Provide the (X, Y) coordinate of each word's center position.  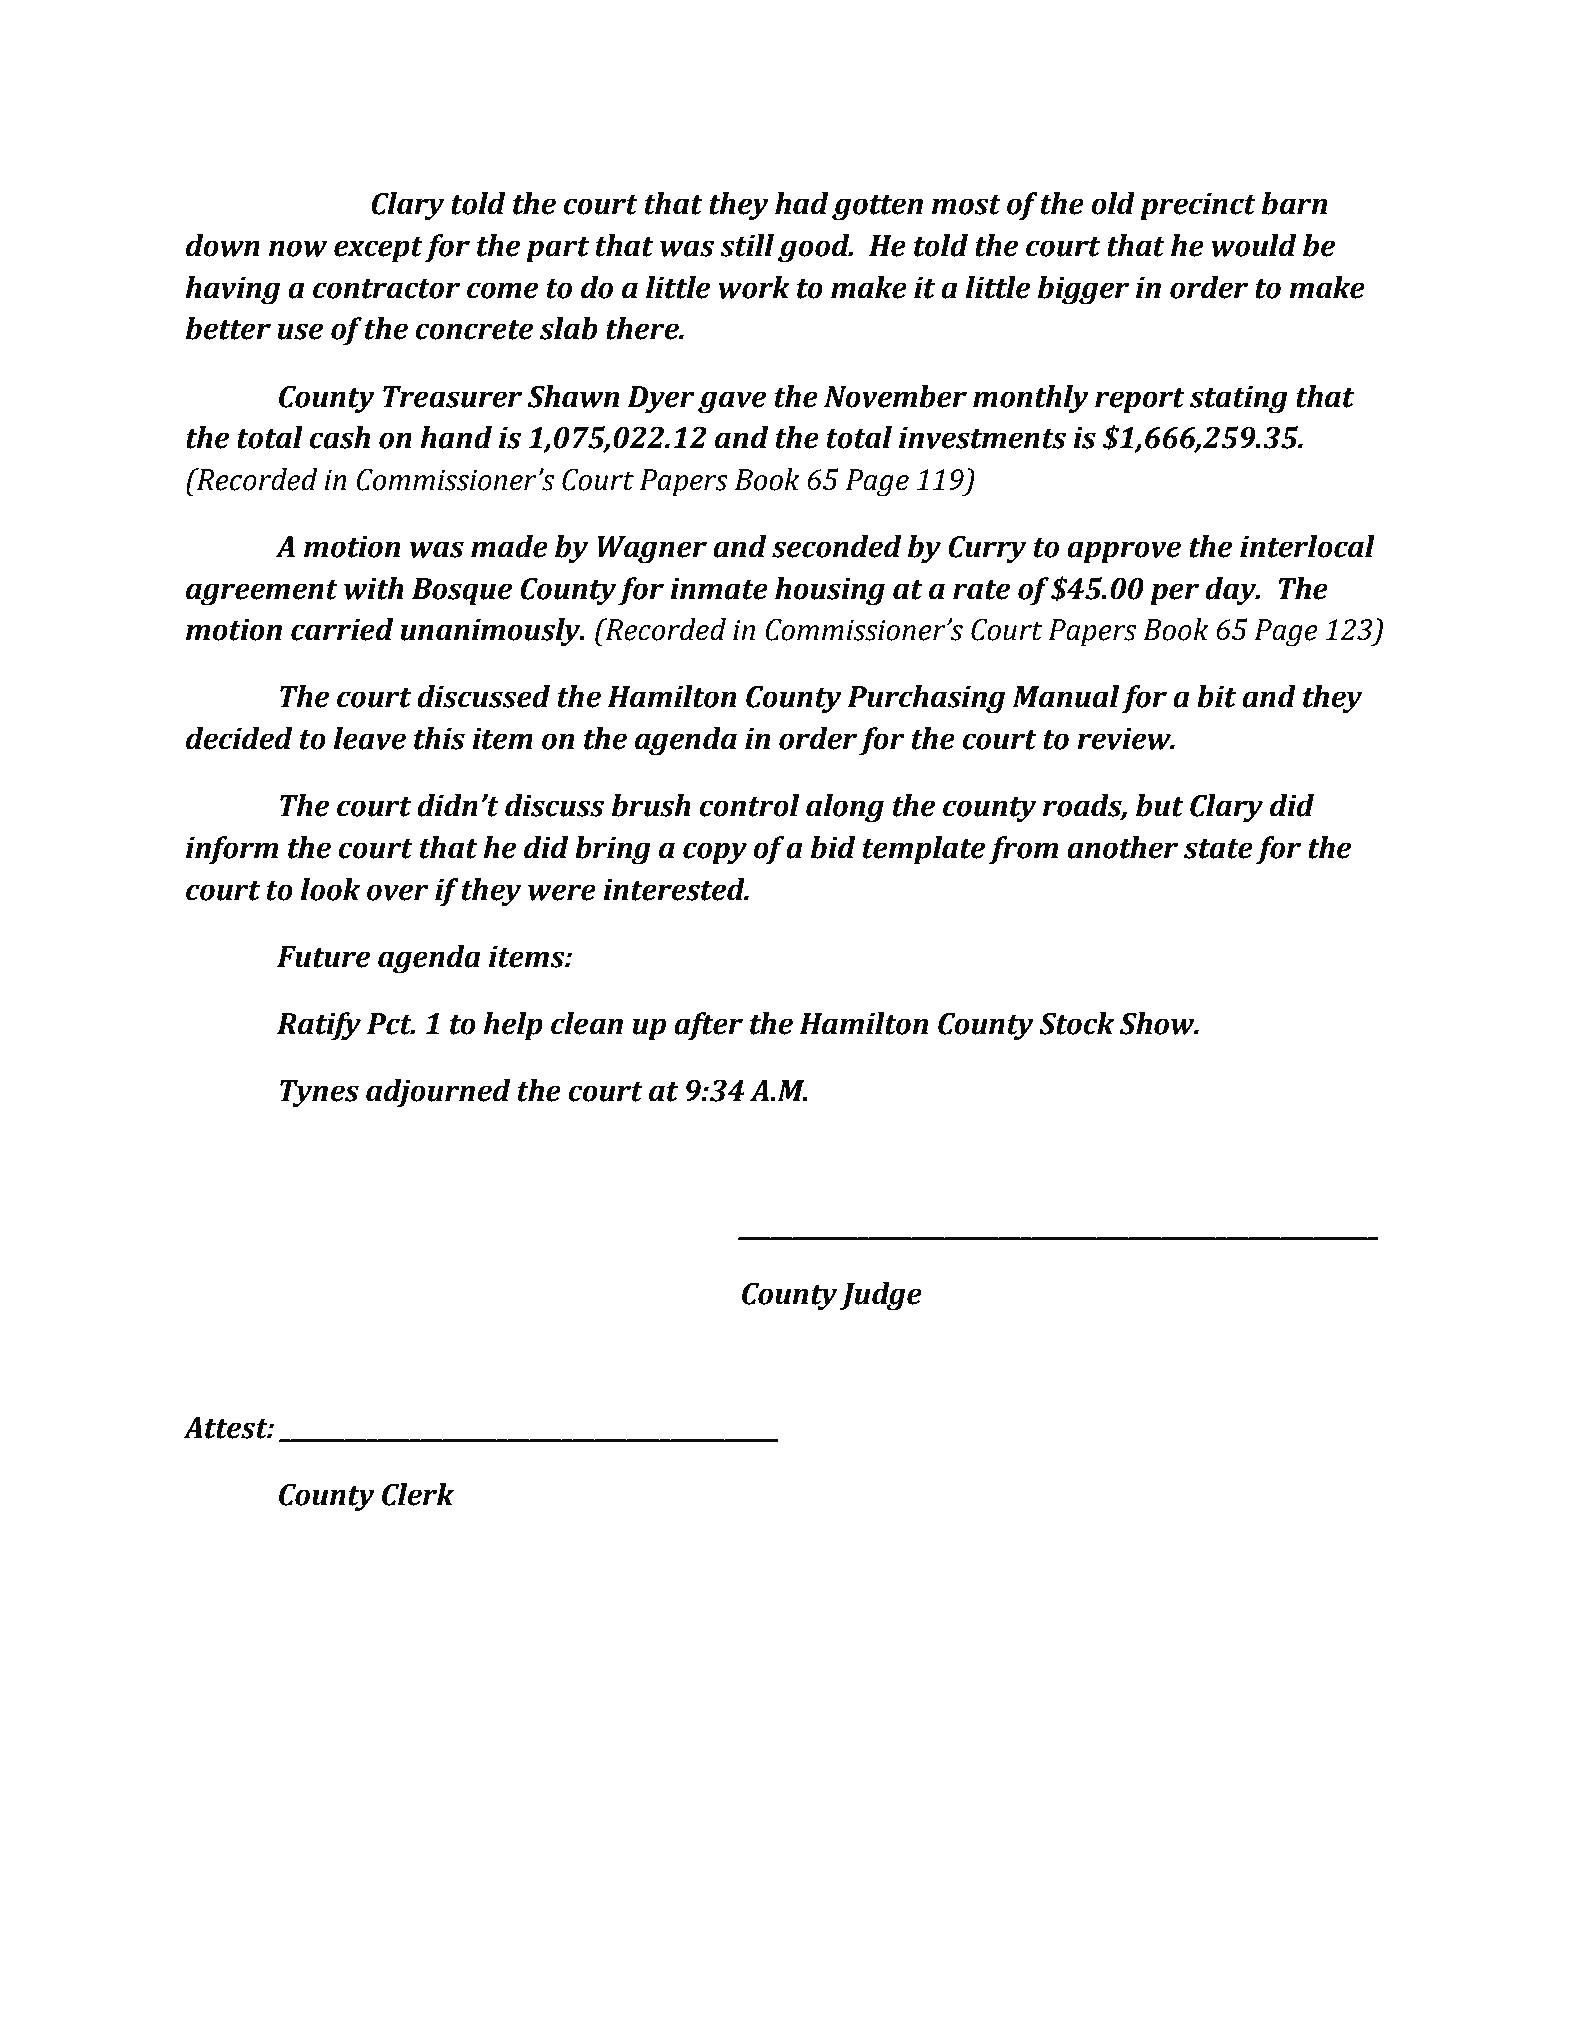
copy (715, 853)
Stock (1076, 1023)
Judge (881, 1296)
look (330, 889)
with (374, 588)
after (708, 1026)
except (378, 250)
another (1122, 847)
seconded (836, 546)
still (747, 245)
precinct (1198, 206)
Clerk (418, 1494)
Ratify (319, 1026)
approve (1124, 552)
